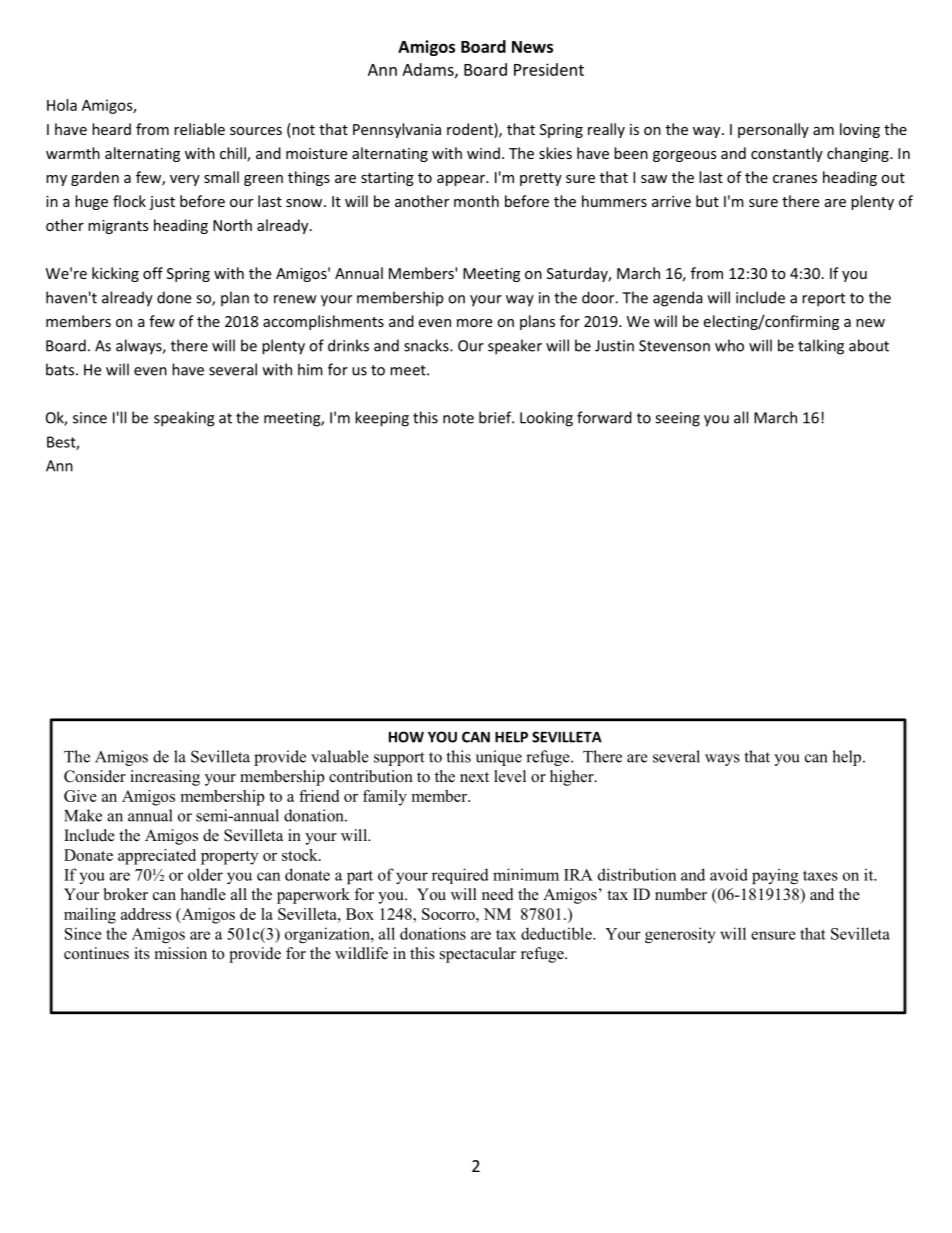 The width and height of the page is (952, 1233). I want to click on higher, so click(573, 778).
